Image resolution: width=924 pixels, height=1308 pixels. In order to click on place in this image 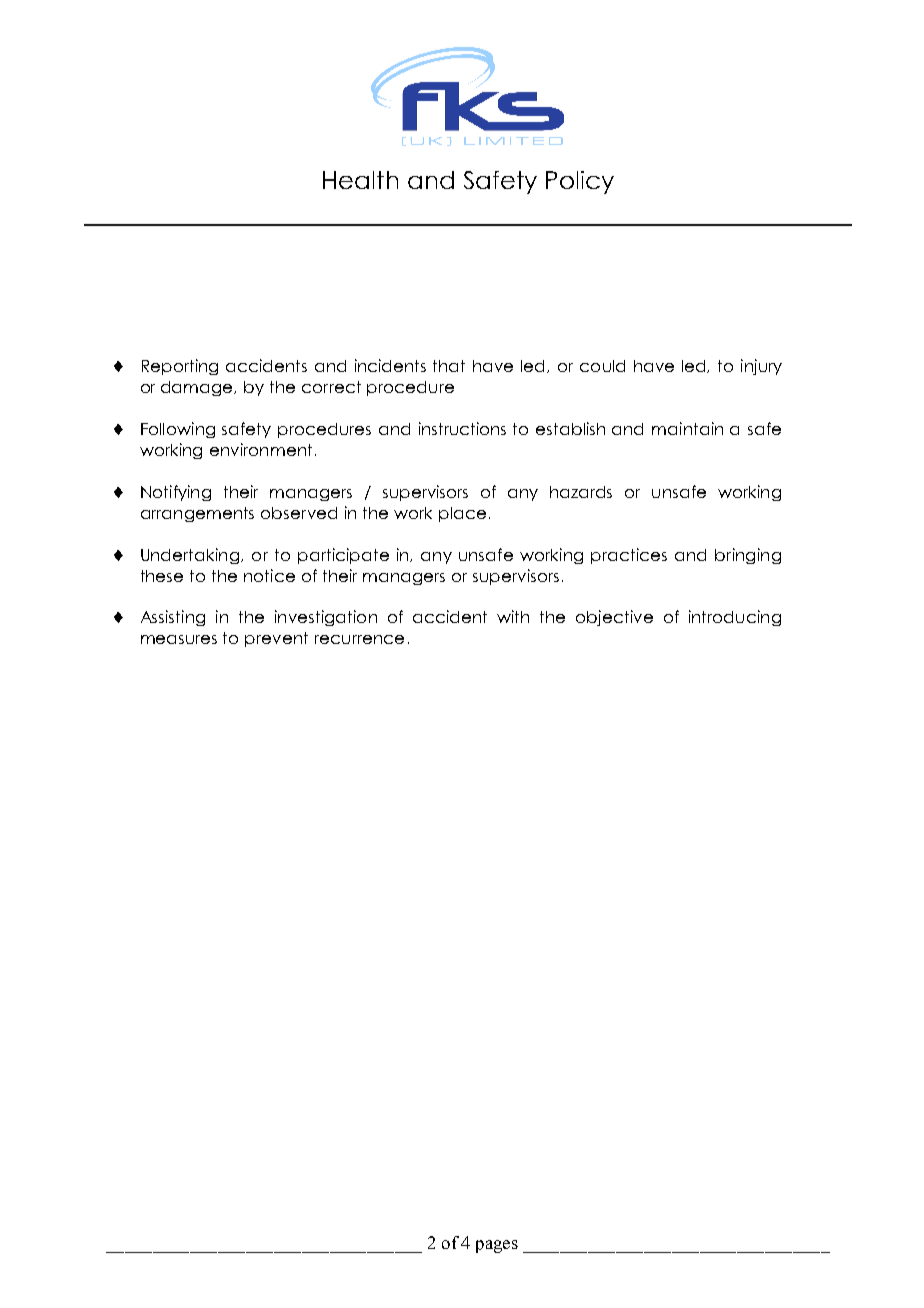, I will do `click(462, 514)`.
